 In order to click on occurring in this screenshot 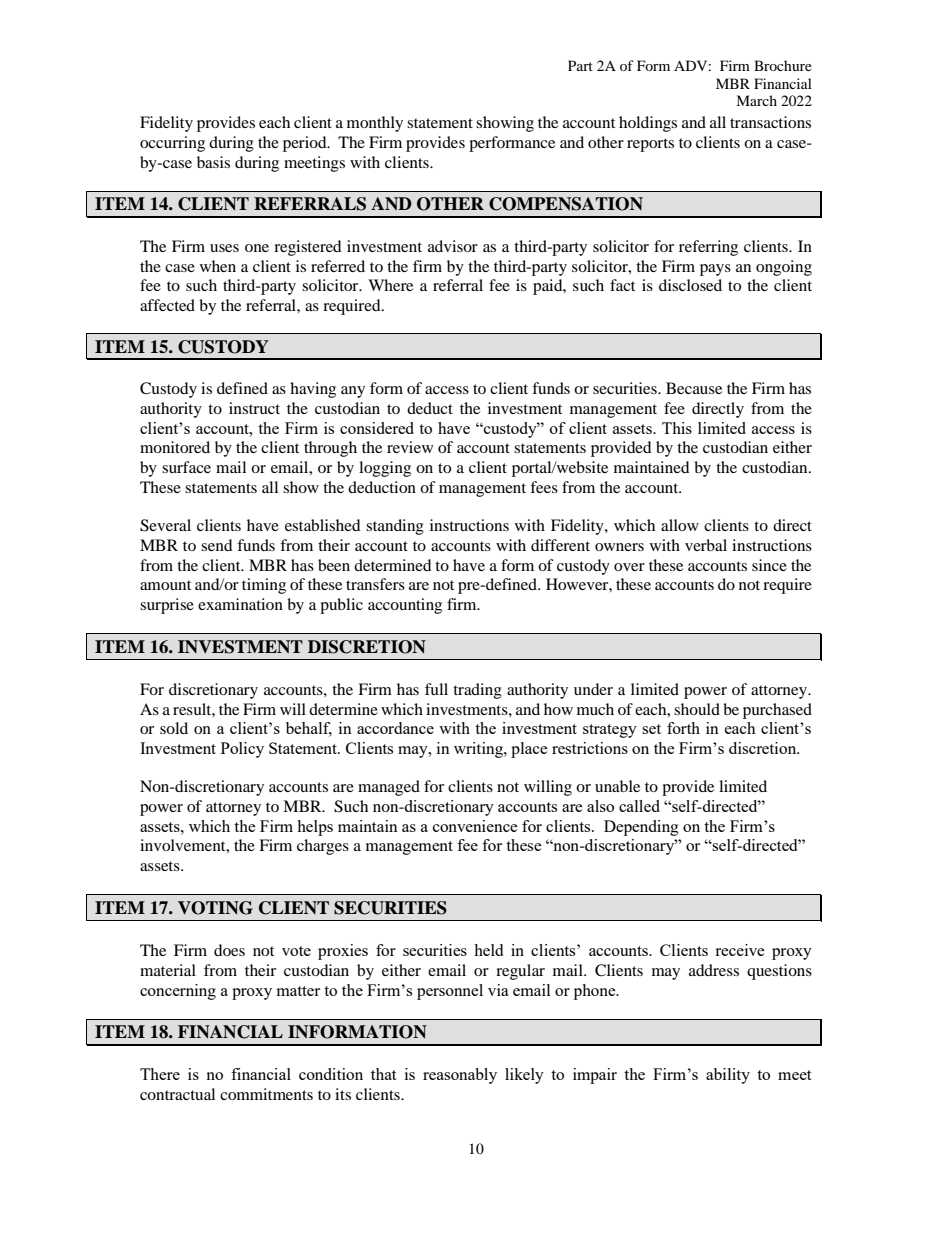, I will do `click(172, 144)`.
